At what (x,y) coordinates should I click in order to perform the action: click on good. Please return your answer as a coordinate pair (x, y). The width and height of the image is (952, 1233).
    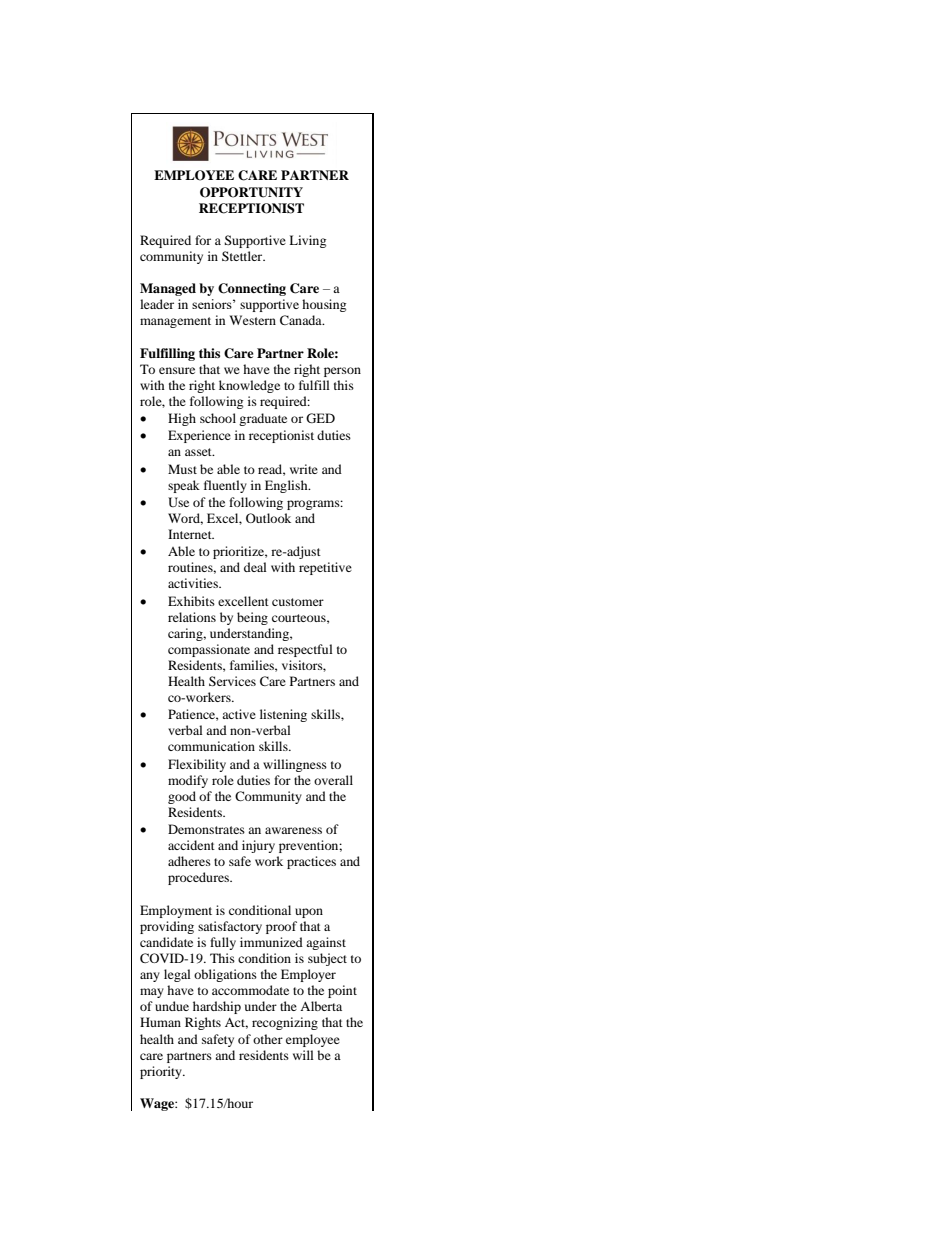
    Looking at the image, I should click on (182, 797).
